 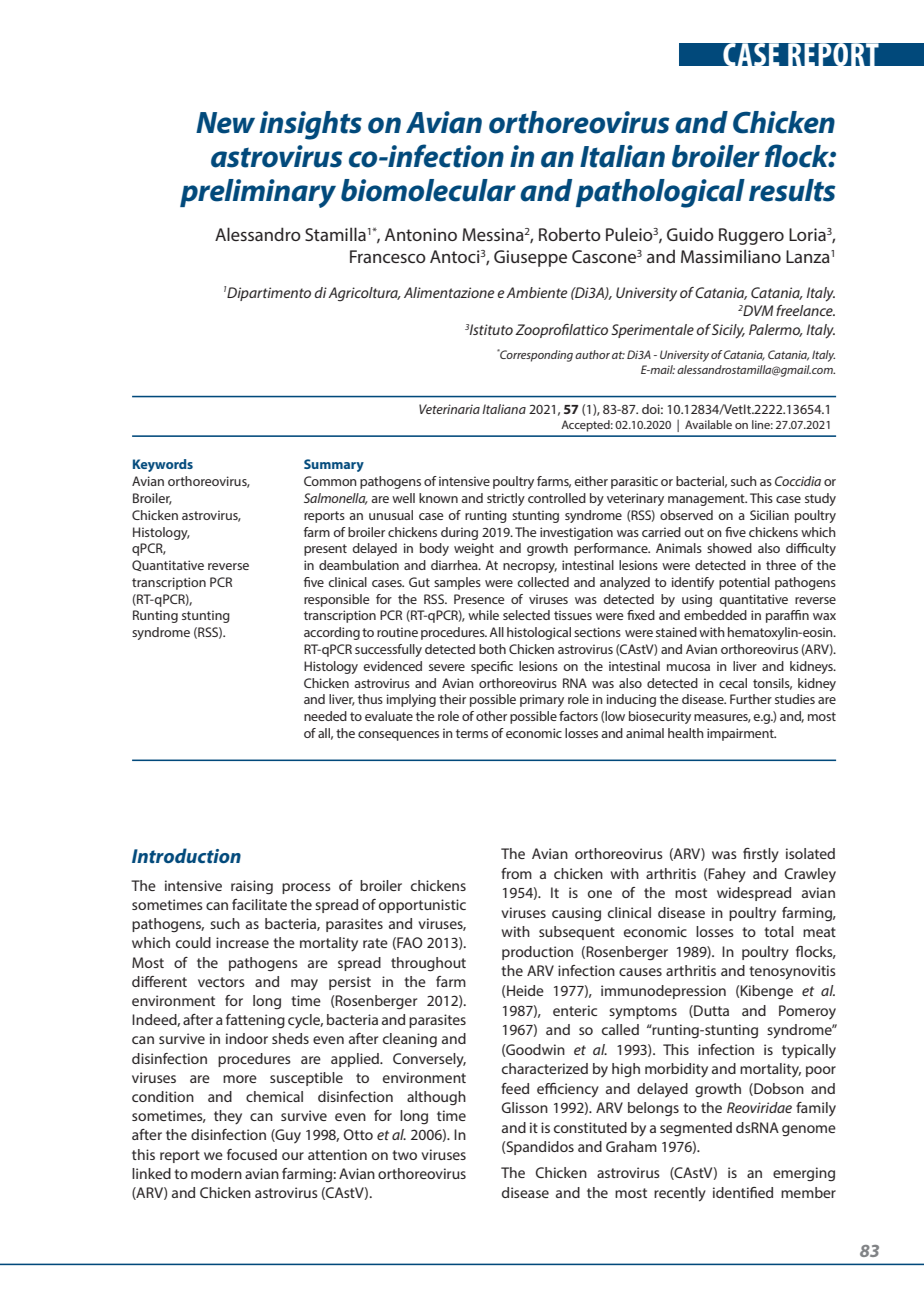 What do you see at coordinates (428, 190) in the screenshot?
I see `biomolecular` at bounding box center [428, 190].
